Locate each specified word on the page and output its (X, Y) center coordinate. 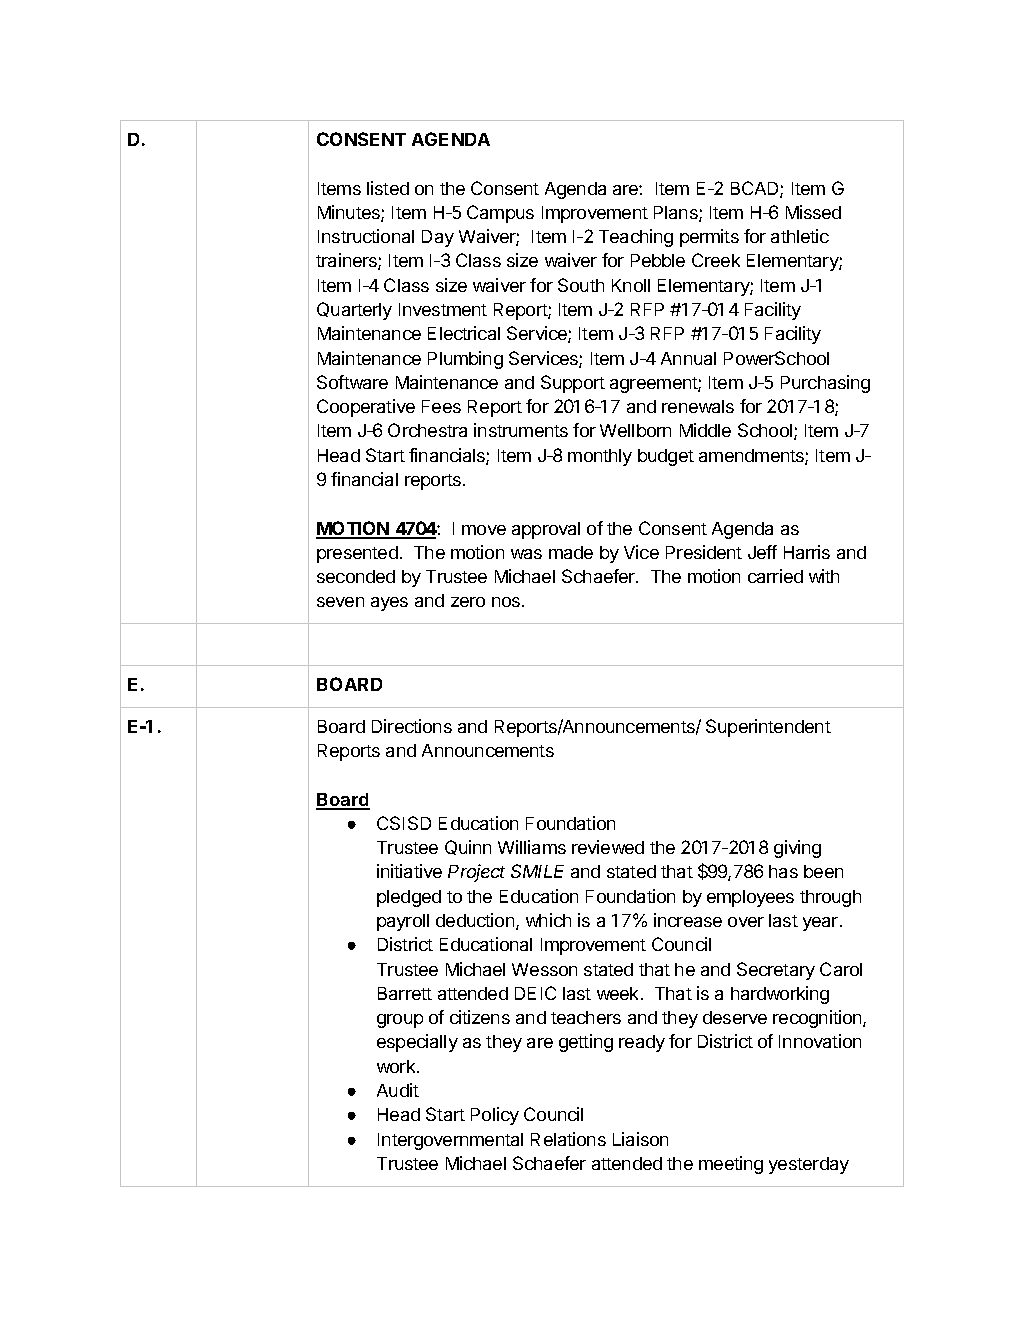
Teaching (636, 238)
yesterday (809, 1165)
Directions (412, 726)
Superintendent (768, 728)
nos (507, 602)
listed (388, 188)
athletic (800, 236)
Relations (568, 1139)
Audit (398, 1090)
